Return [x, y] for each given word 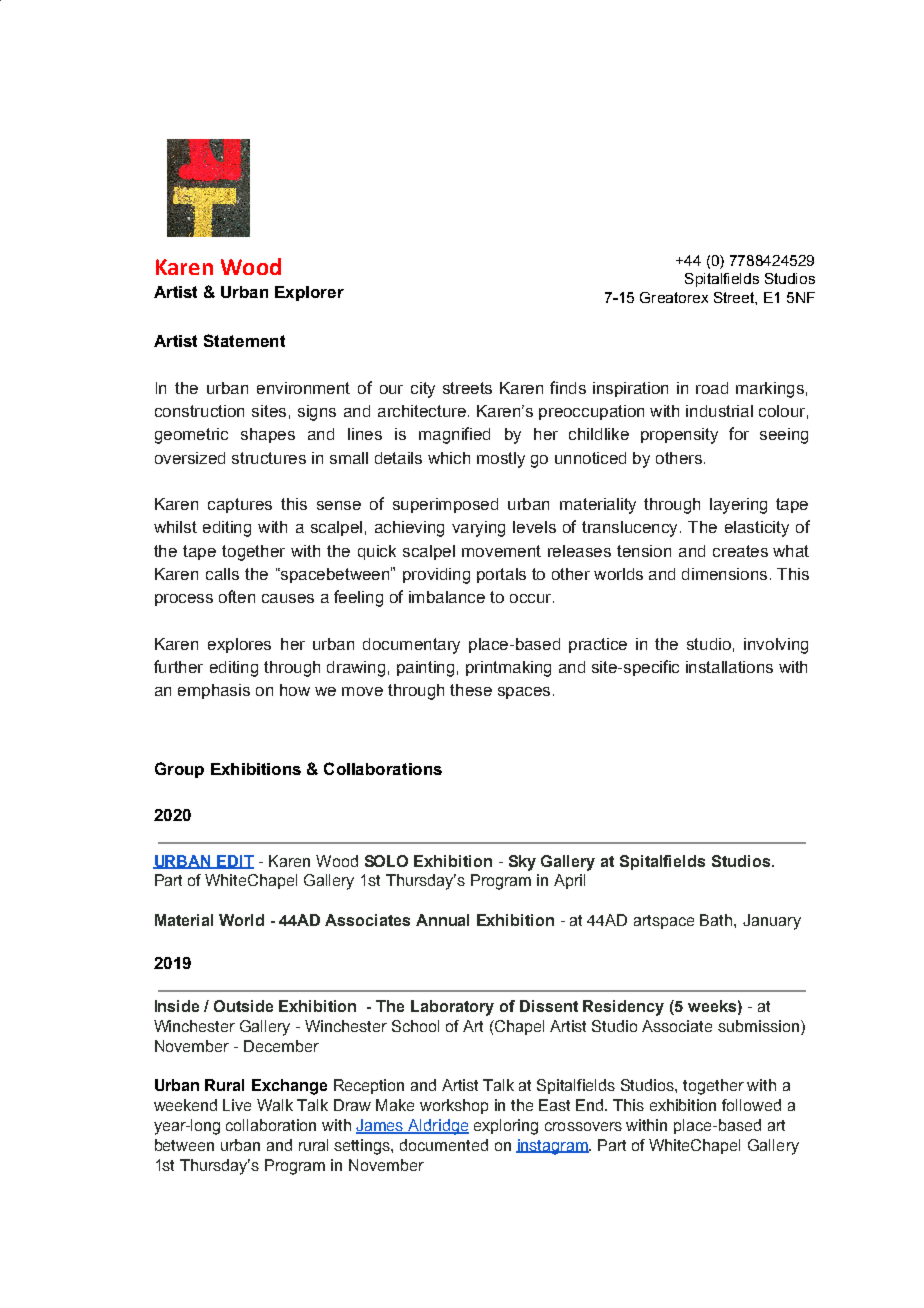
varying [478, 529]
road [712, 388]
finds [568, 387]
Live [237, 1105]
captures [240, 505]
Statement [244, 340]
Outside [243, 1006]
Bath [717, 920]
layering [738, 506]
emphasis [214, 691]
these [471, 690]
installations [729, 667]
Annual [442, 920]
